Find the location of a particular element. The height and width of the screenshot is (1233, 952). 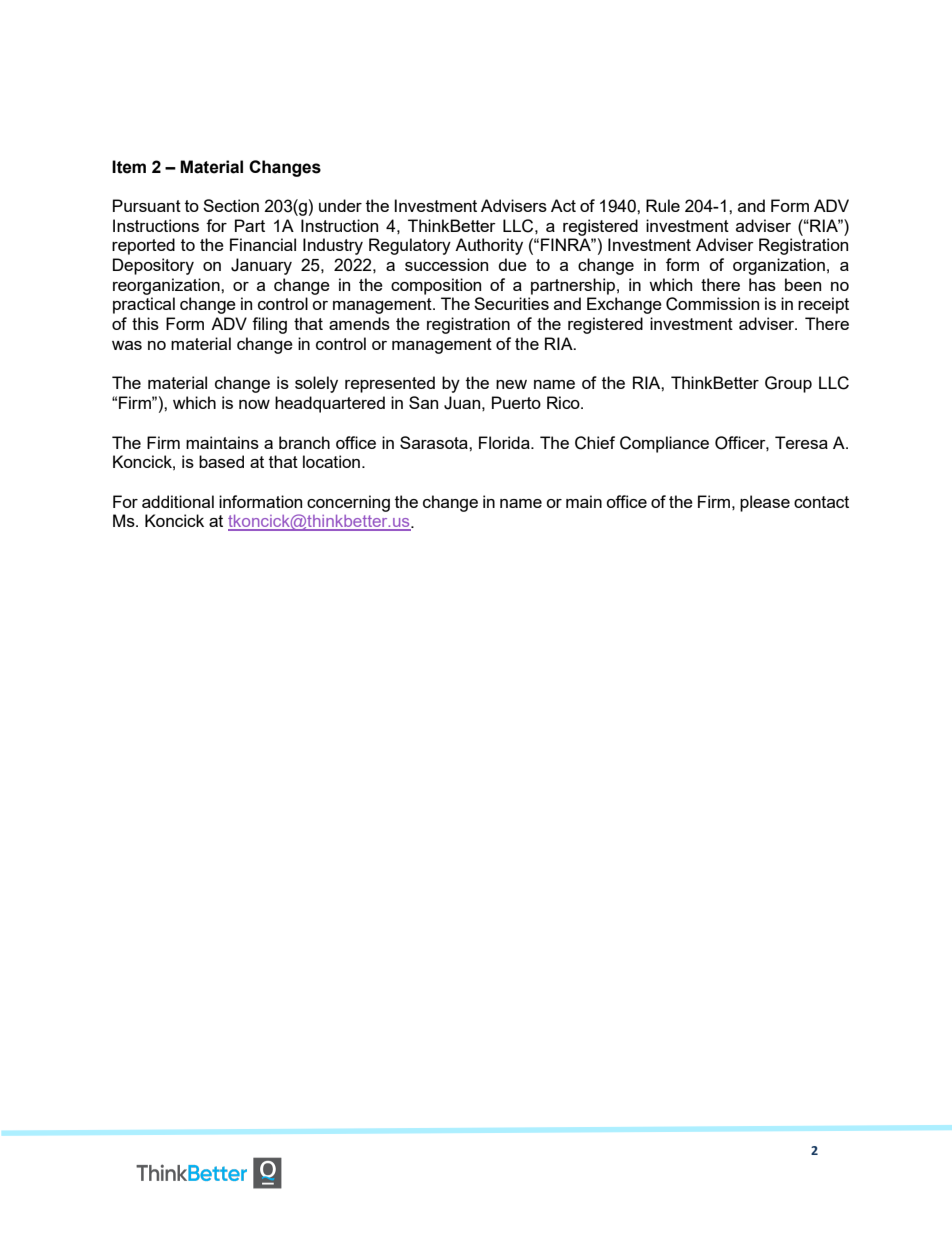

Item is located at coordinates (129, 167).
